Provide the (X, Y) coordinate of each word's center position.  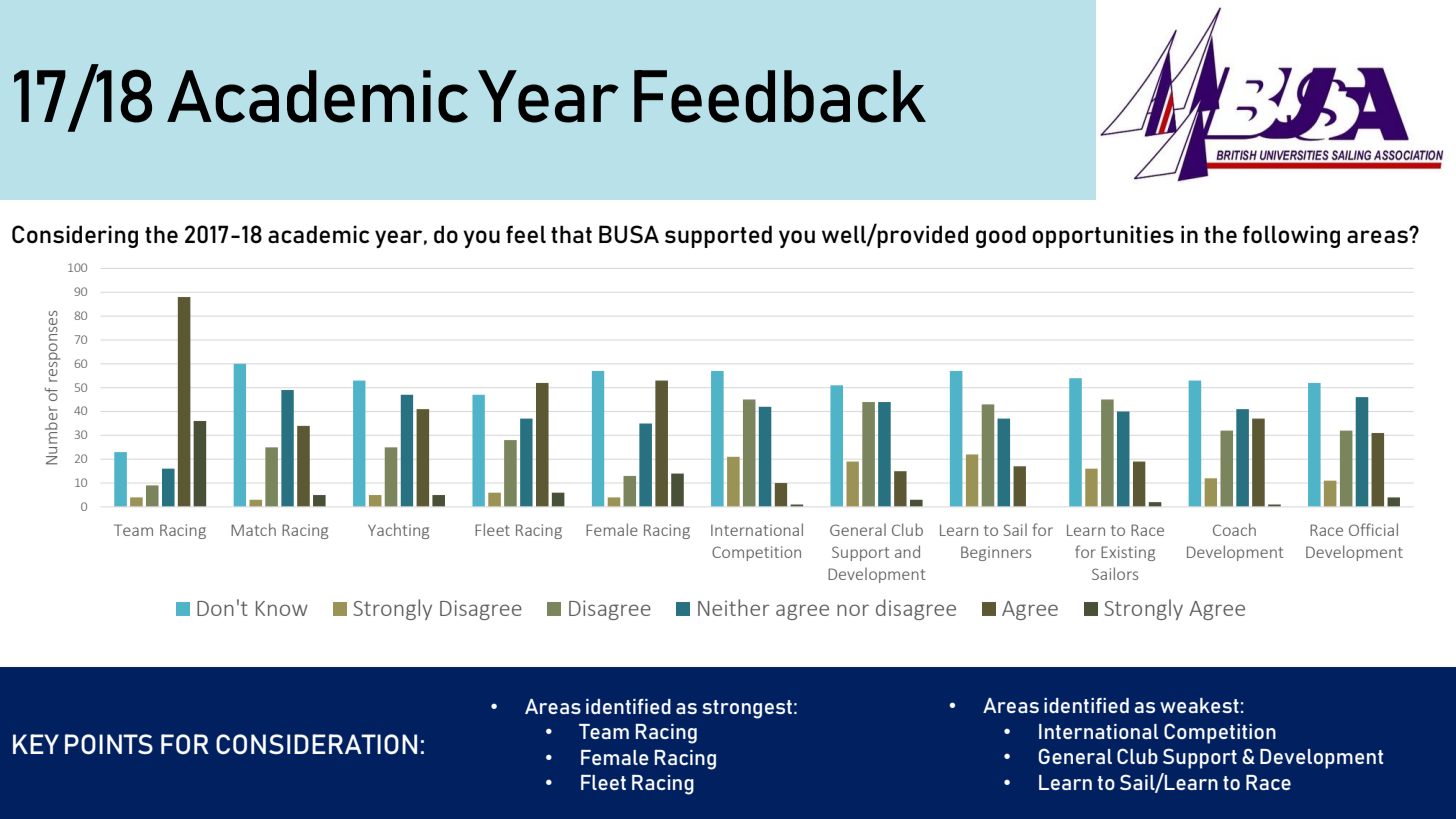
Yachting (398, 531)
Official (1373, 529)
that (571, 234)
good (1001, 236)
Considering (75, 236)
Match (253, 529)
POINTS (109, 744)
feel (526, 234)
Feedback (780, 96)
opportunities (1103, 236)
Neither (734, 607)
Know (282, 608)
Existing (1128, 553)
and (907, 551)
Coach (1234, 529)
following (1291, 236)
